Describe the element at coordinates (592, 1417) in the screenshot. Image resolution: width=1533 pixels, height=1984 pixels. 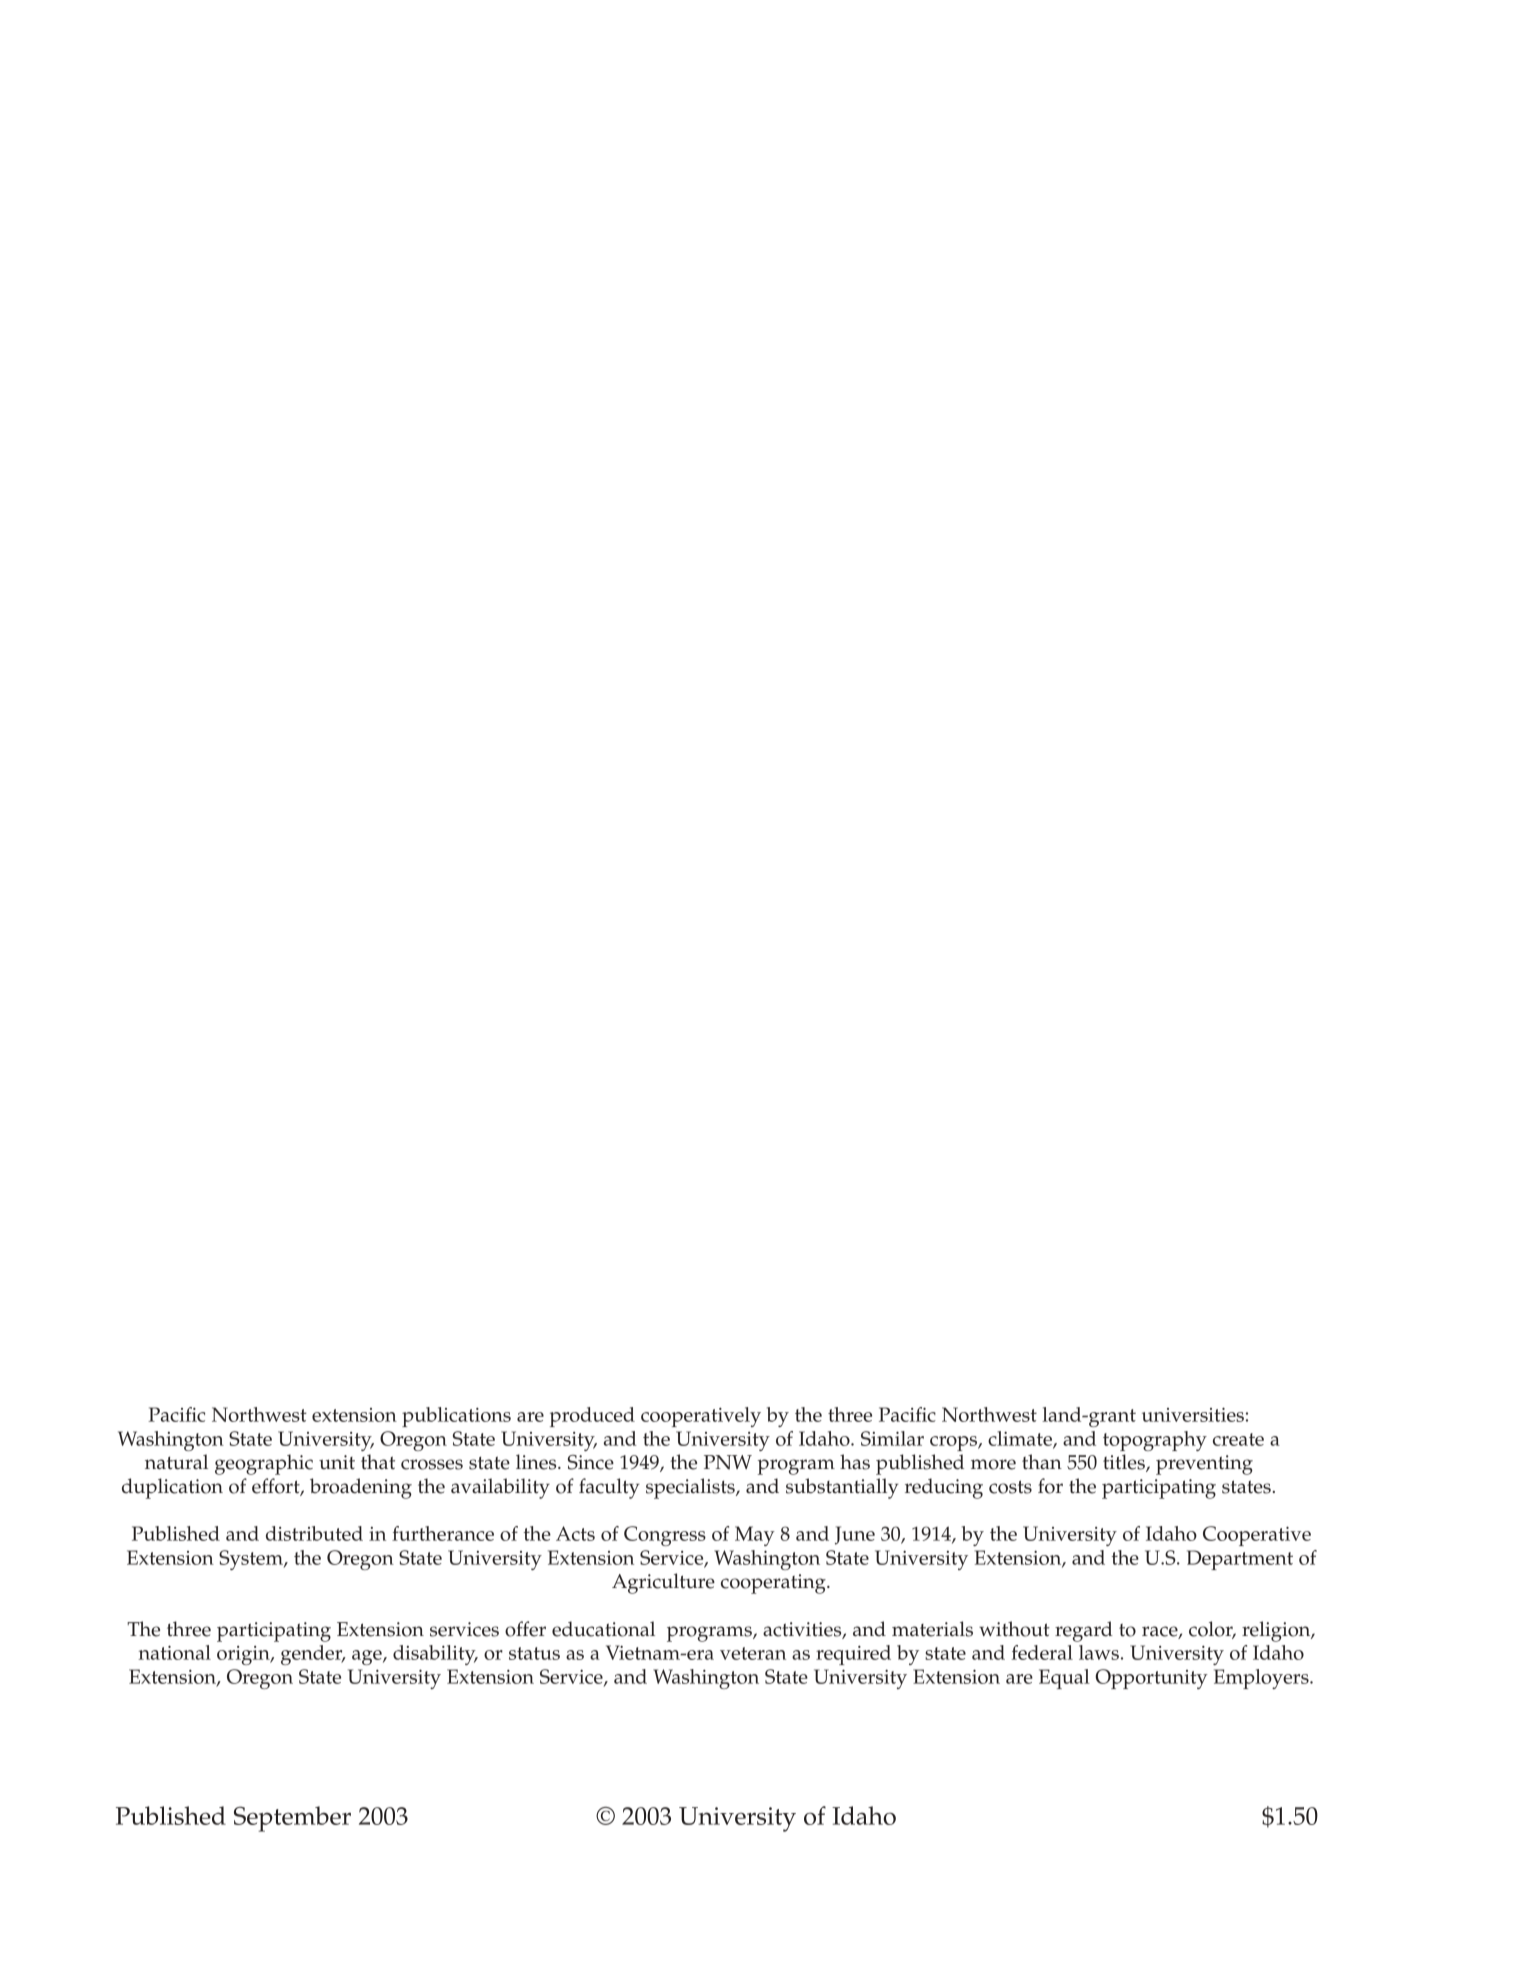
I see `produced` at that location.
